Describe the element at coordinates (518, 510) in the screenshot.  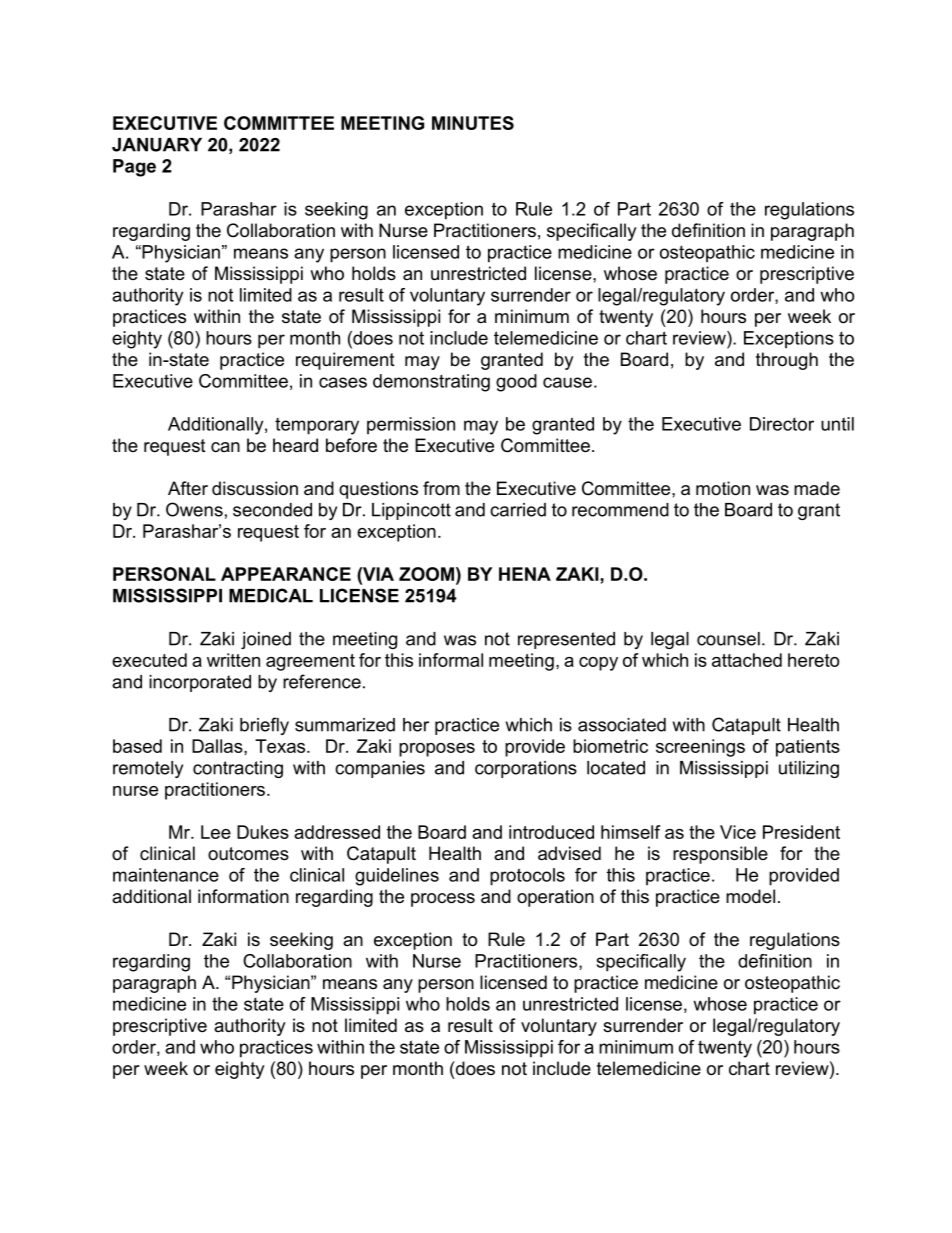
I see `carried` at that location.
